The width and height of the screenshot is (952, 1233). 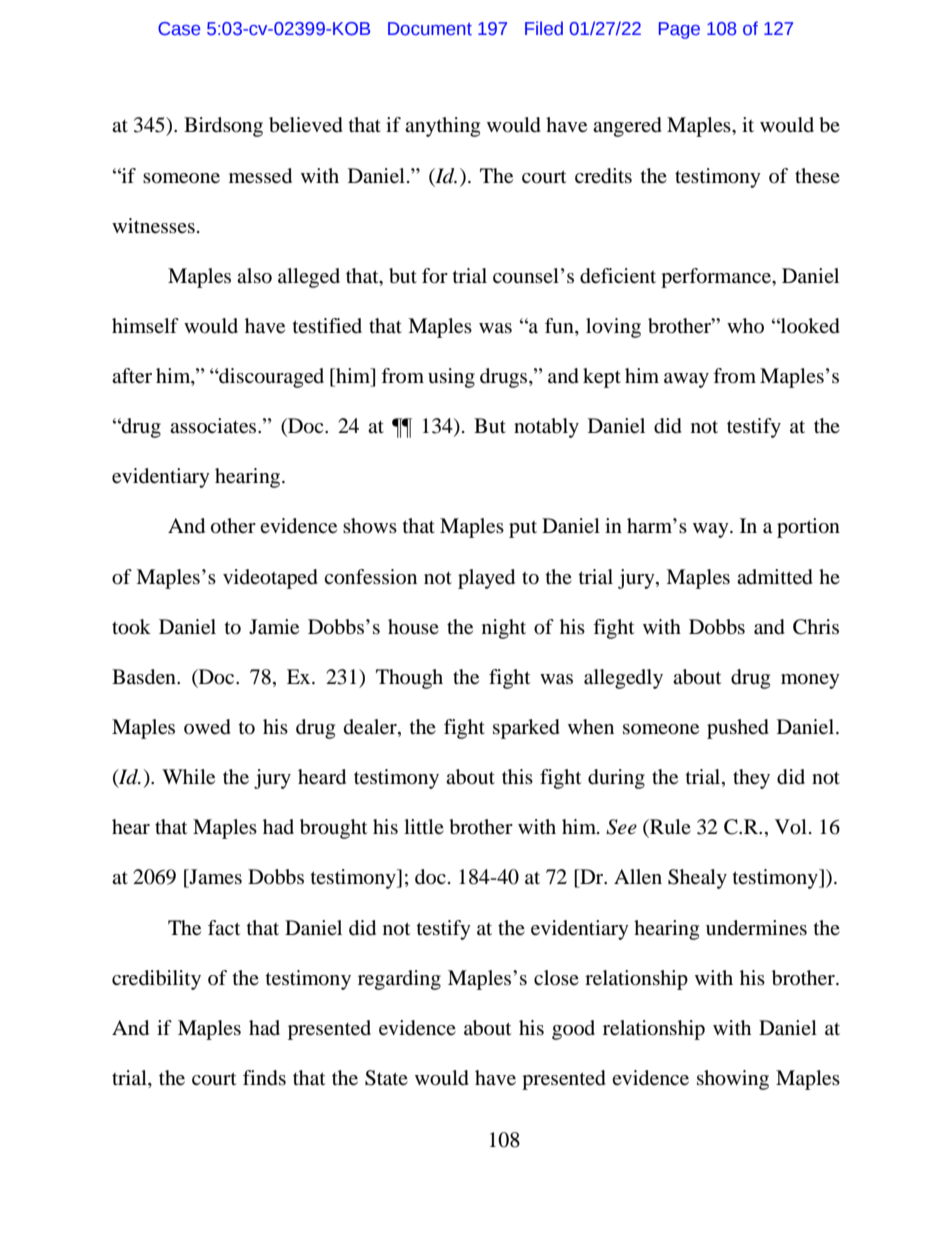 I want to click on pushed, so click(x=738, y=729).
